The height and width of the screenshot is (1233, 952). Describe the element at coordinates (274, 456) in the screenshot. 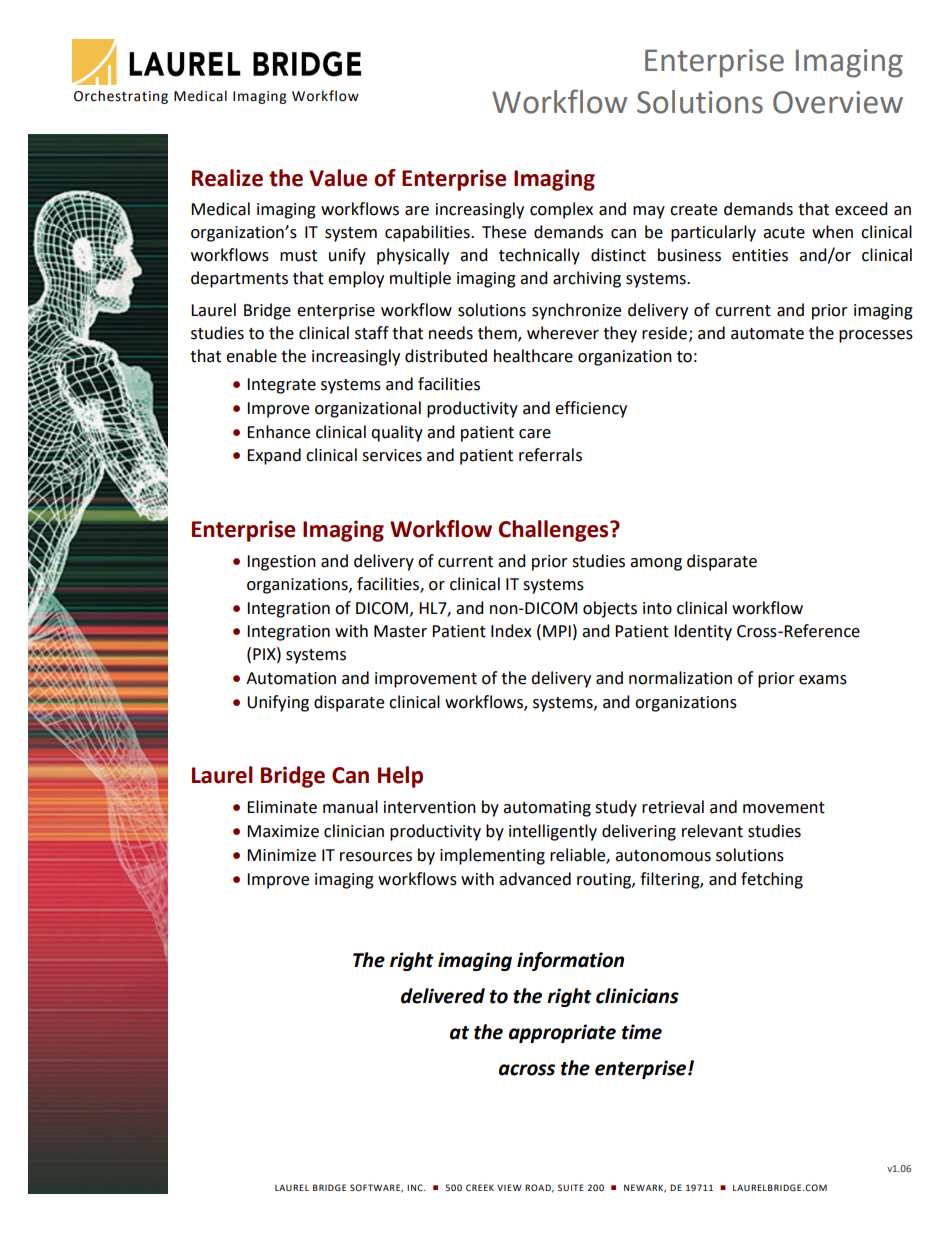

I see `Expand` at that location.
